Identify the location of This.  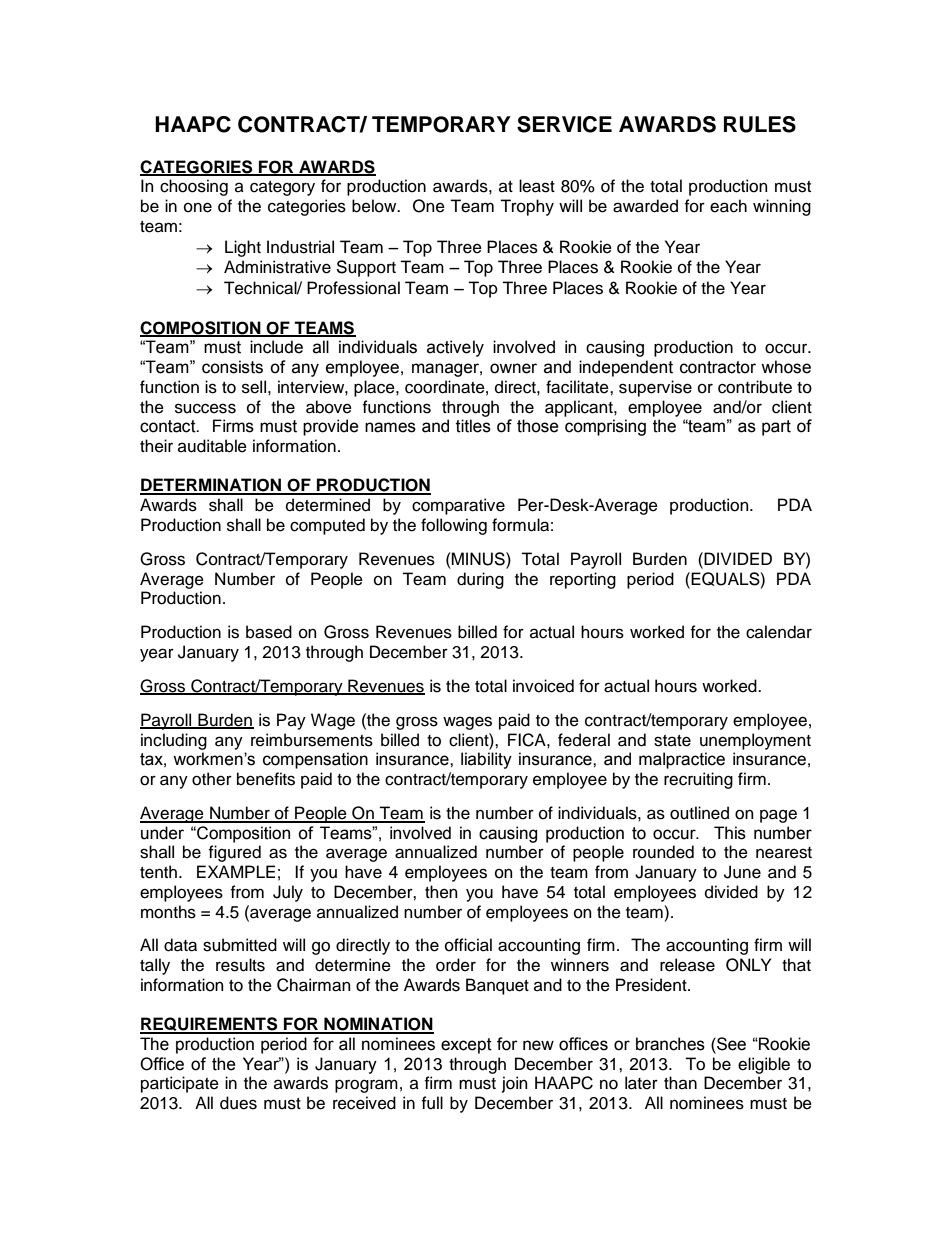
(730, 833).
